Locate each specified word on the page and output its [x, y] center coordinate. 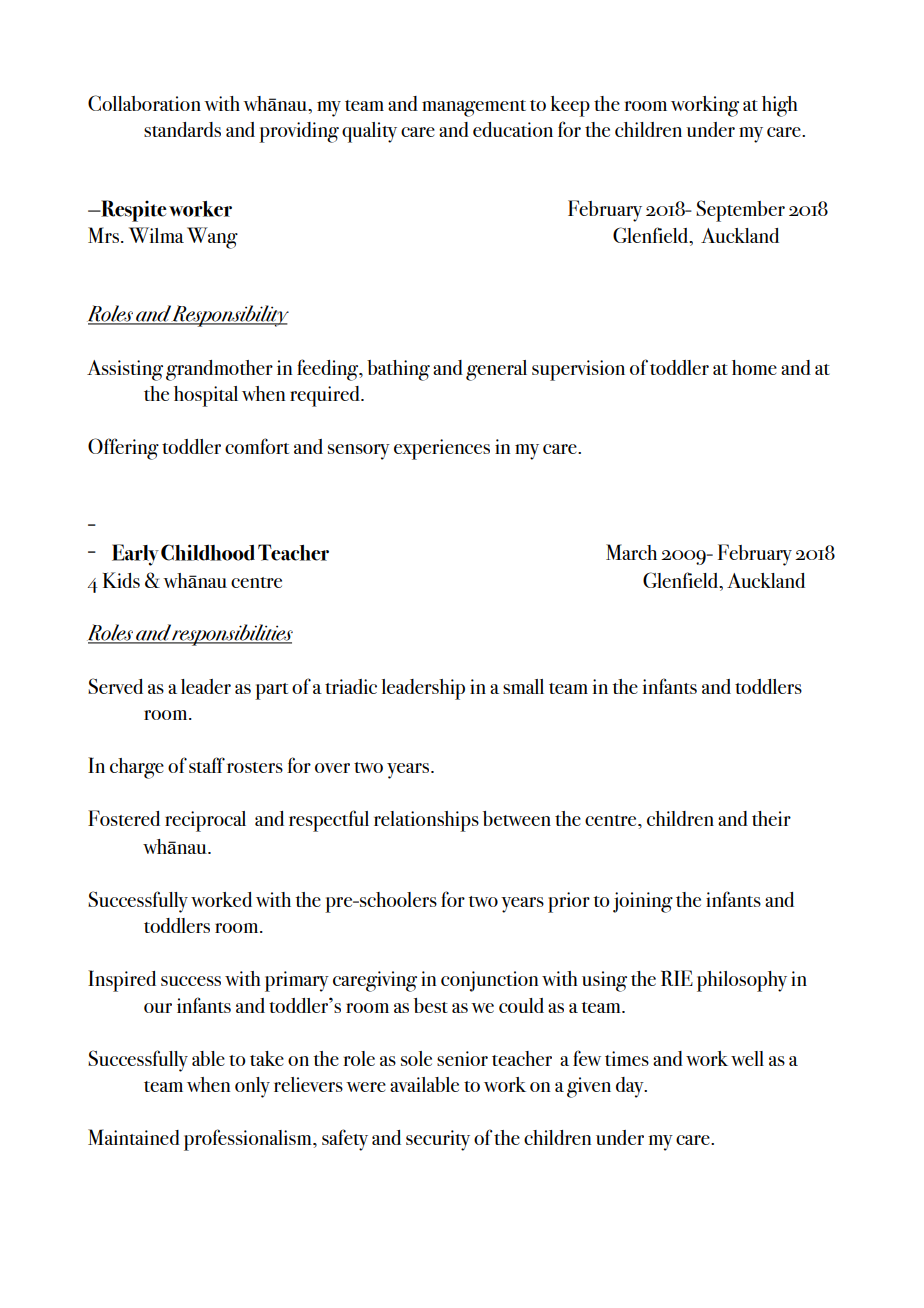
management [474, 108]
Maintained [134, 1137]
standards [182, 129]
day [631, 1087]
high [780, 106]
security [438, 1140]
